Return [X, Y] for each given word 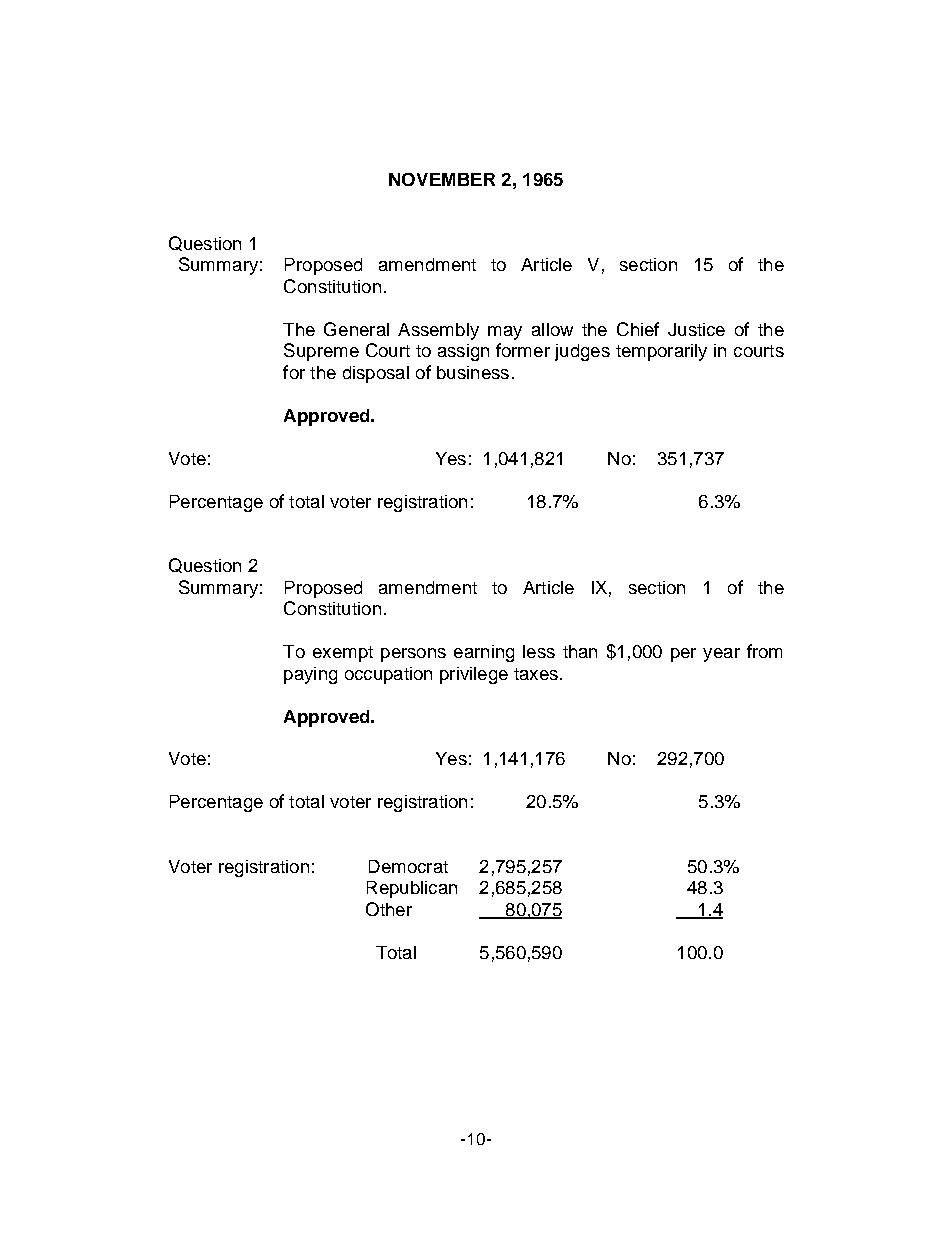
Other [389, 909]
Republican [412, 889]
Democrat [408, 866]
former [523, 350]
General [356, 329]
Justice [696, 329]
